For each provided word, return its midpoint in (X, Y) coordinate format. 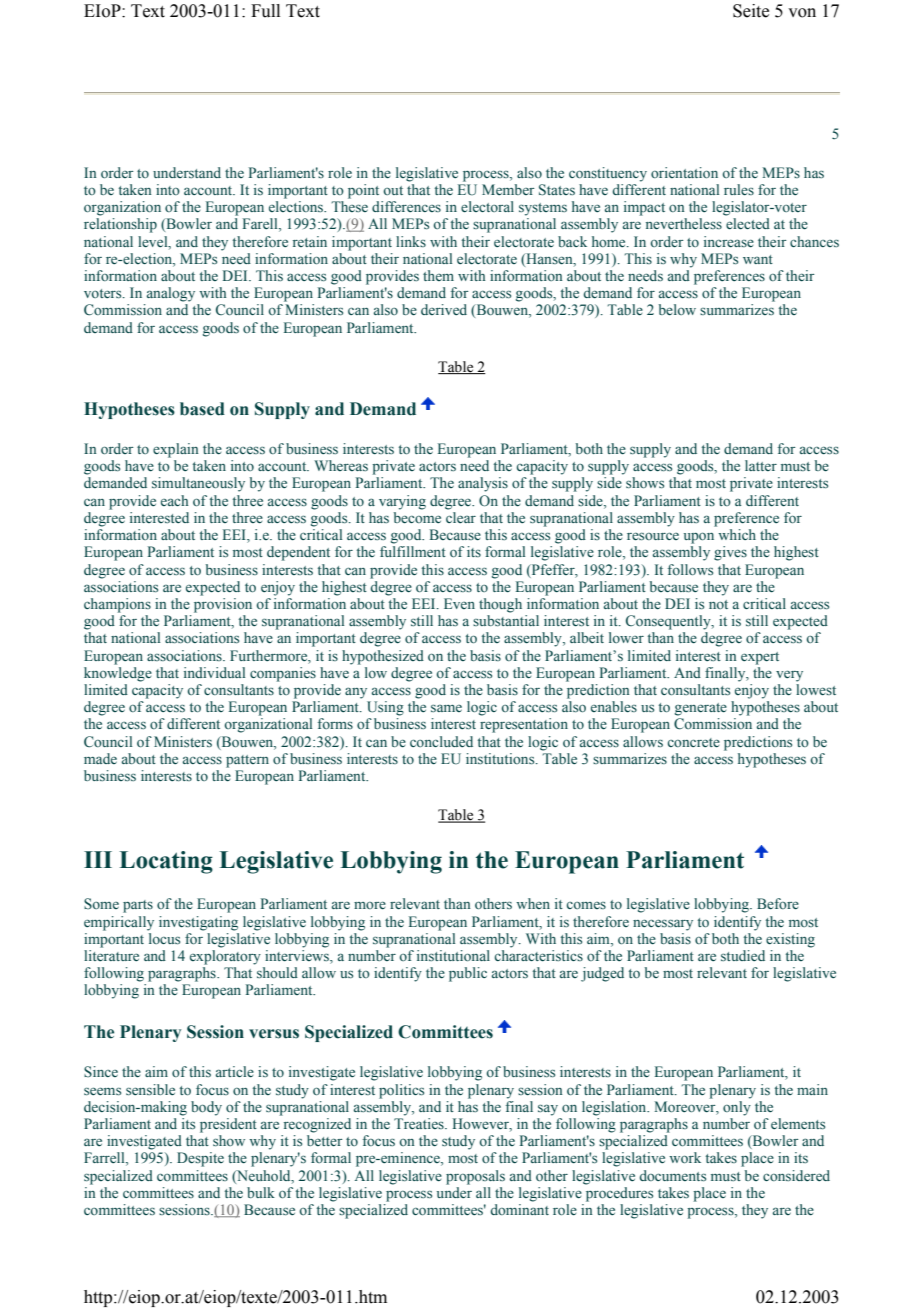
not (718, 604)
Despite (200, 1159)
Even (459, 603)
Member (508, 189)
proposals (475, 1177)
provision (223, 605)
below (677, 309)
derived (444, 309)
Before (778, 903)
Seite (751, 11)
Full (265, 11)
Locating (166, 862)
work (685, 1157)
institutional (453, 955)
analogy (171, 294)
